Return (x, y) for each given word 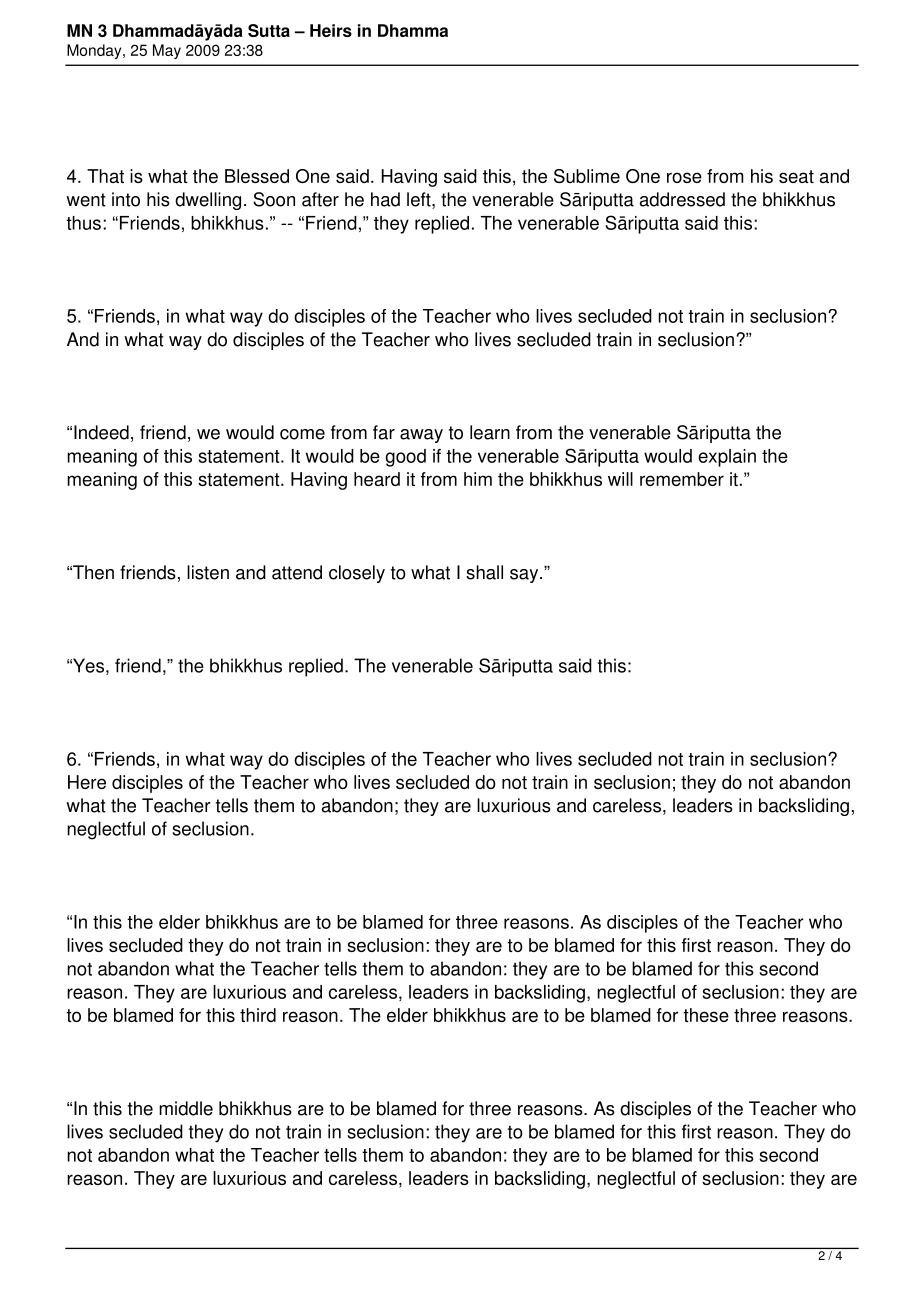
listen (208, 572)
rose (684, 177)
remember (682, 479)
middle (186, 1108)
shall (484, 572)
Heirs (331, 30)
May (167, 51)
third (258, 1015)
